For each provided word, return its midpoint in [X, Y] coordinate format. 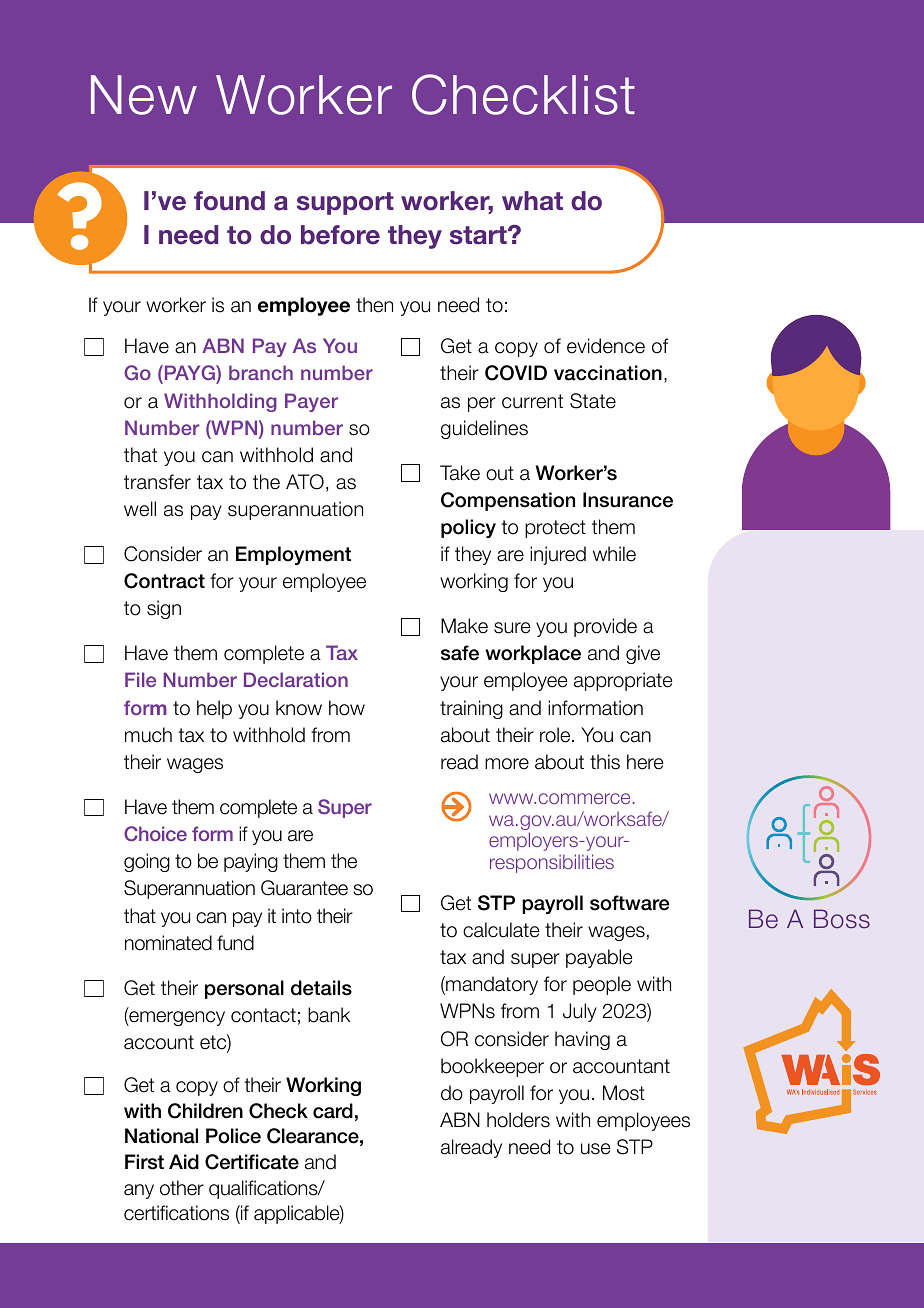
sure [512, 628]
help [214, 709]
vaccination [608, 373]
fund [235, 943]
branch [261, 372]
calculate [501, 930]
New [144, 95]
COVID [516, 373]
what [532, 201]
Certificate [252, 1162]
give [643, 654]
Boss [842, 919]
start [479, 235]
